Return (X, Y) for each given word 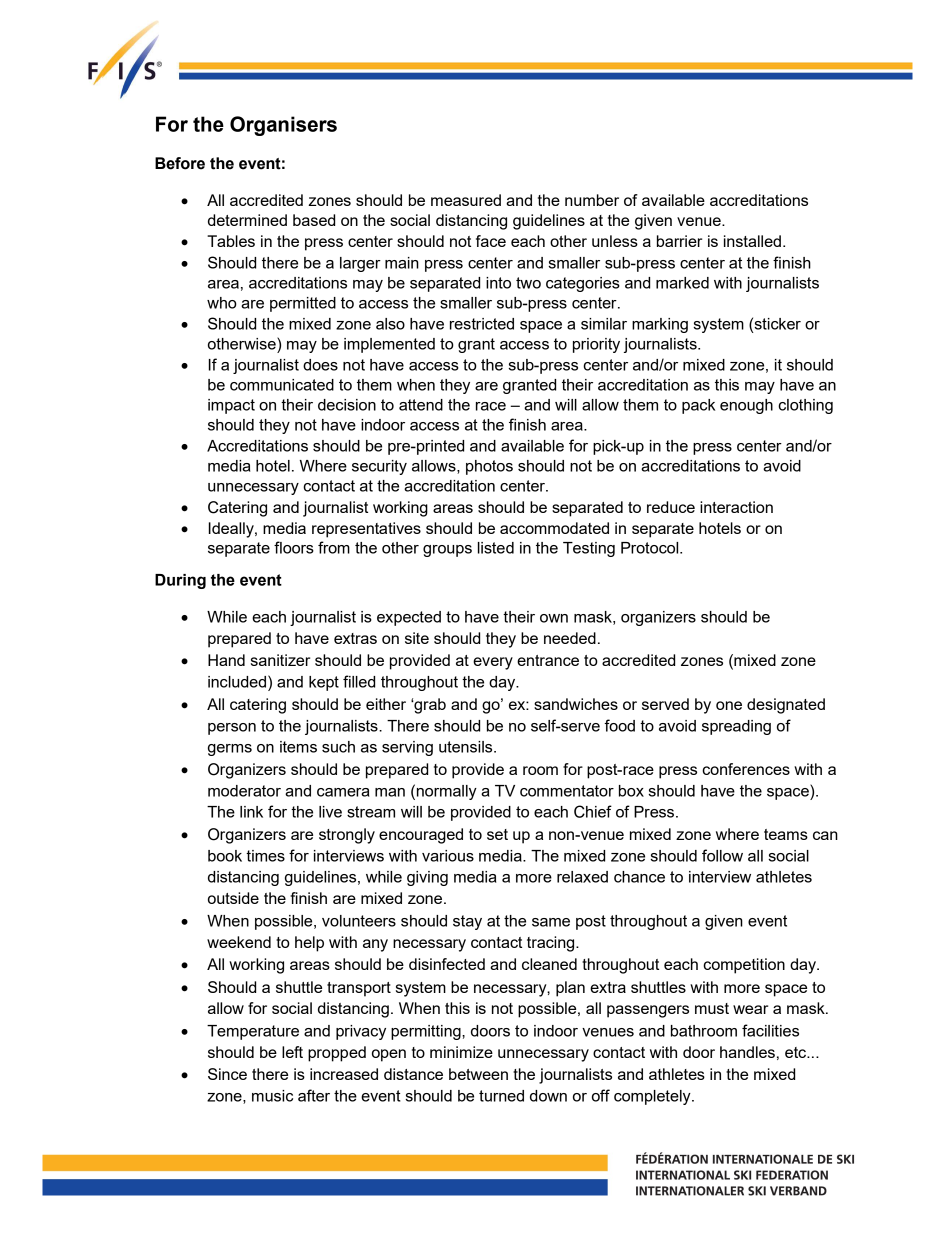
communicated (282, 385)
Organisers (283, 126)
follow (722, 855)
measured (466, 200)
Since (227, 1074)
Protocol (651, 548)
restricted (482, 324)
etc (797, 1052)
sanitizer (280, 660)
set (497, 834)
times (265, 856)
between (478, 1074)
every (493, 663)
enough (746, 406)
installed (752, 241)
